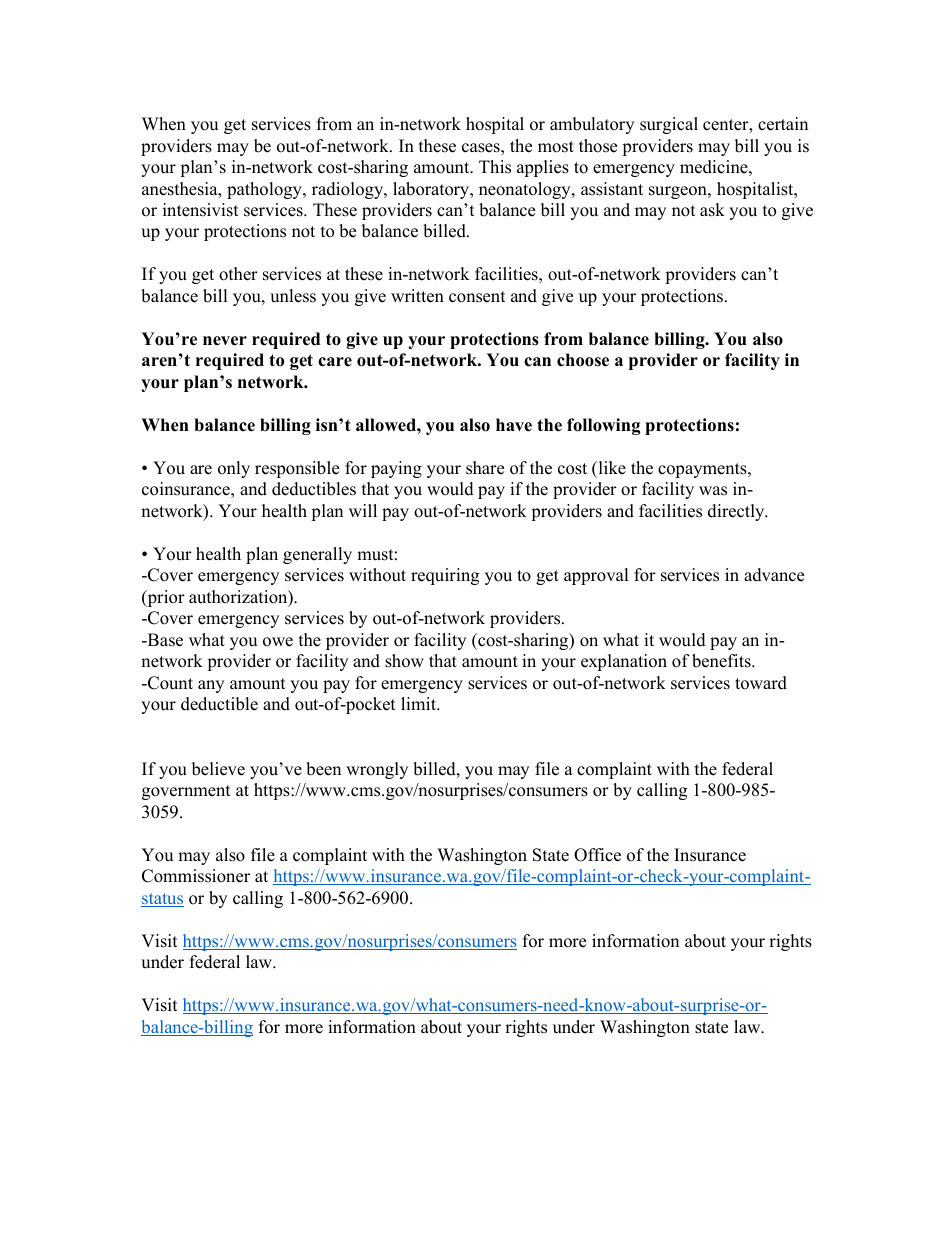  Describe the element at coordinates (265, 190) in the screenshot. I see `pathology` at that location.
